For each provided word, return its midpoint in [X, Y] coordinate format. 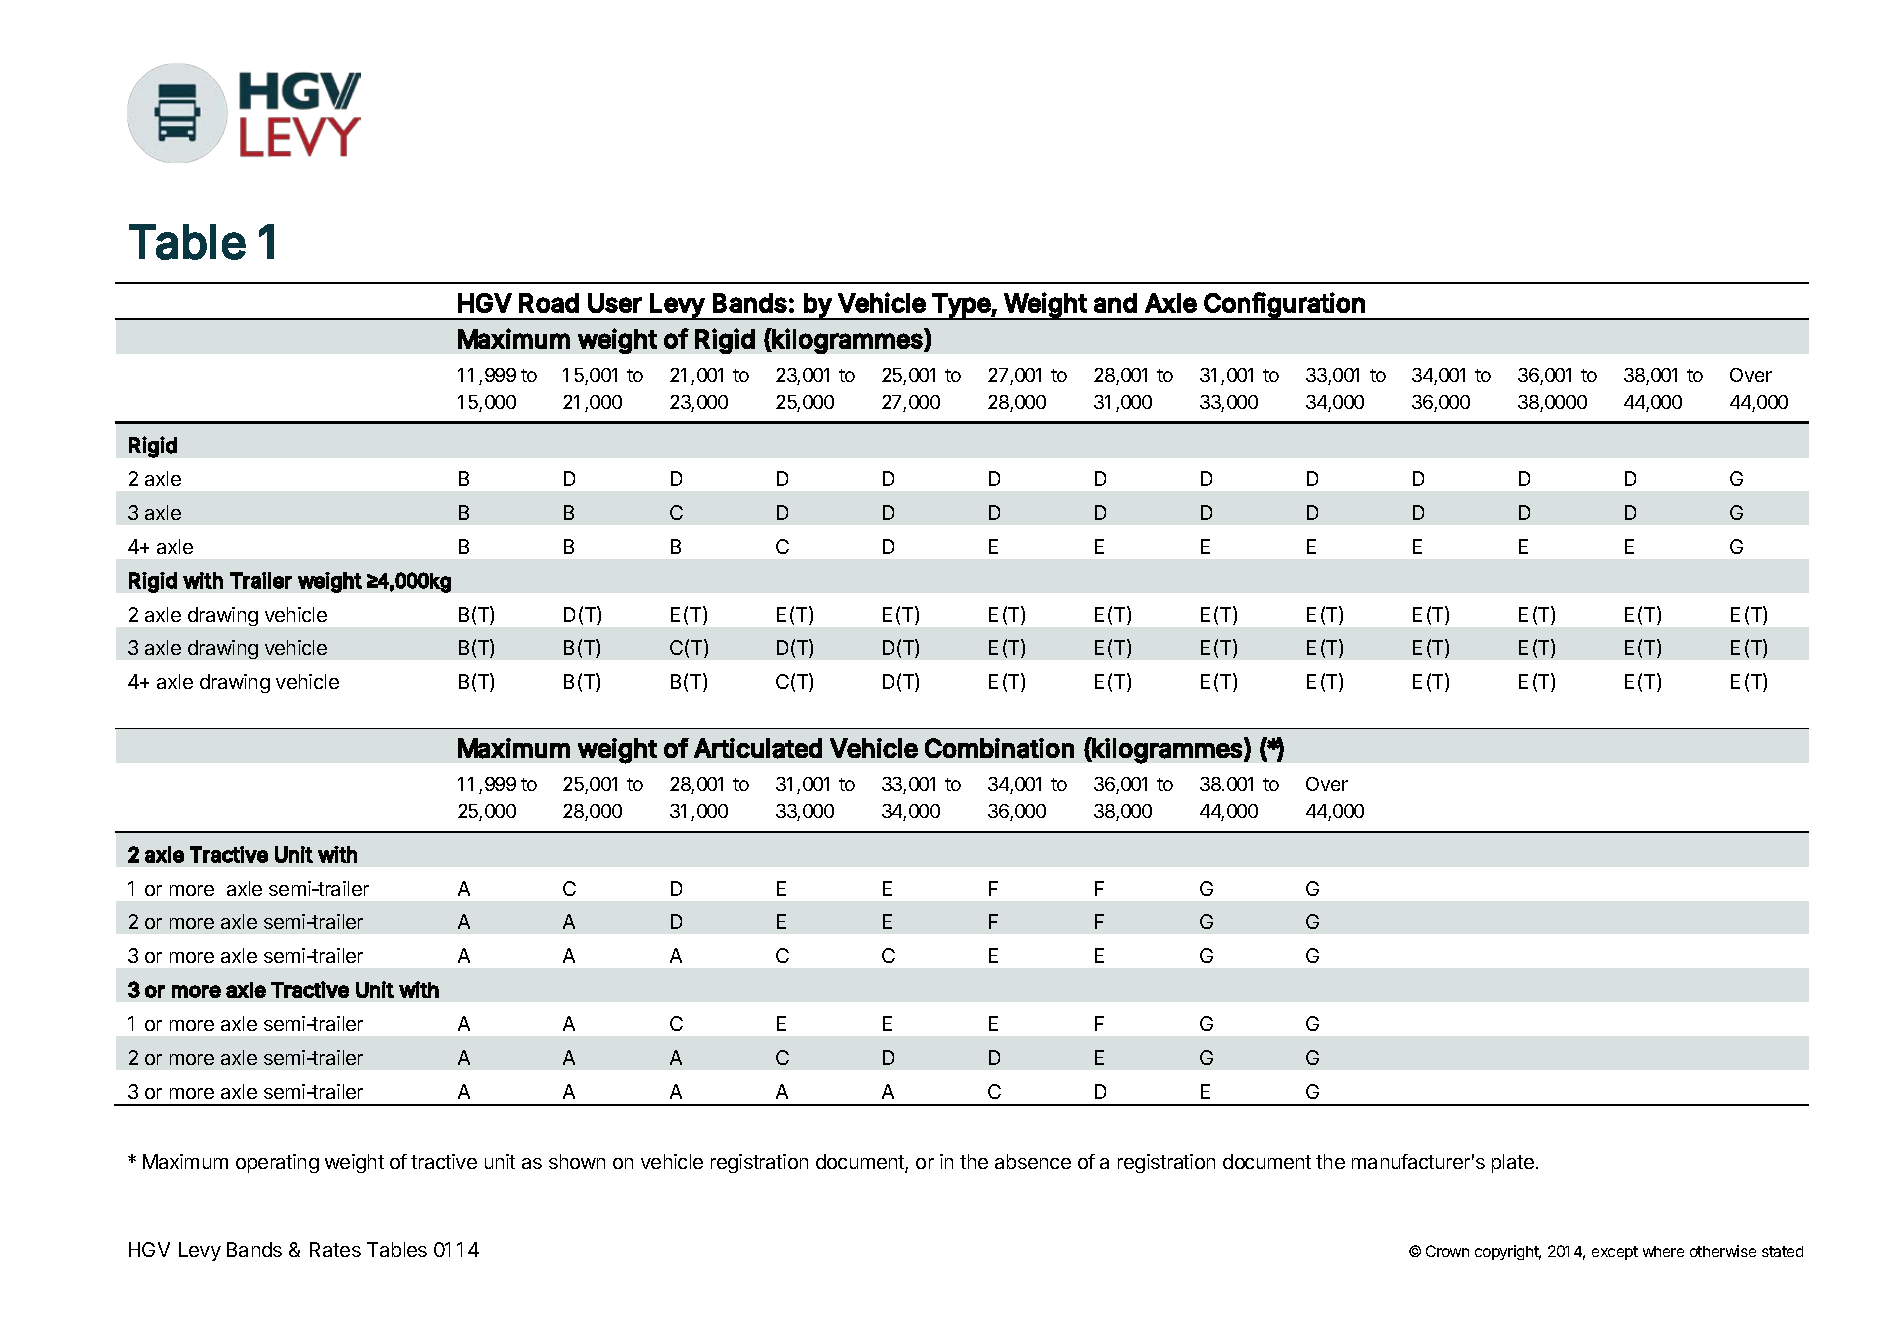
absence [1033, 1161]
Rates [335, 1249]
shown [577, 1161]
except [1615, 1253]
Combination [999, 748]
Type [961, 306]
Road [549, 303]
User [615, 303]
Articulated [758, 748]
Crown [1447, 1251]
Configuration [1284, 306]
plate [1513, 1163]
